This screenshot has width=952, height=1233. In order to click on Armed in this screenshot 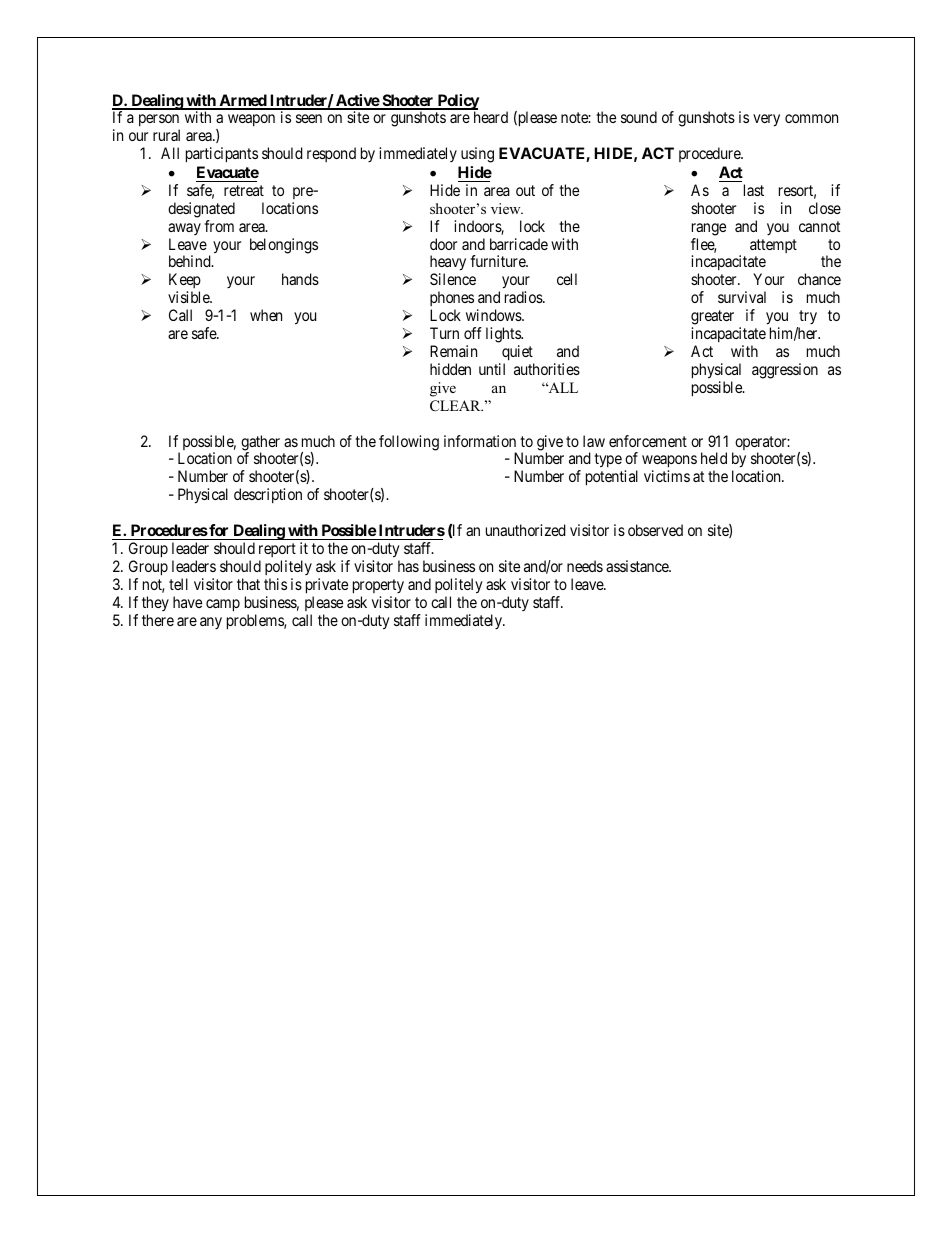, I will do `click(242, 101)`.
